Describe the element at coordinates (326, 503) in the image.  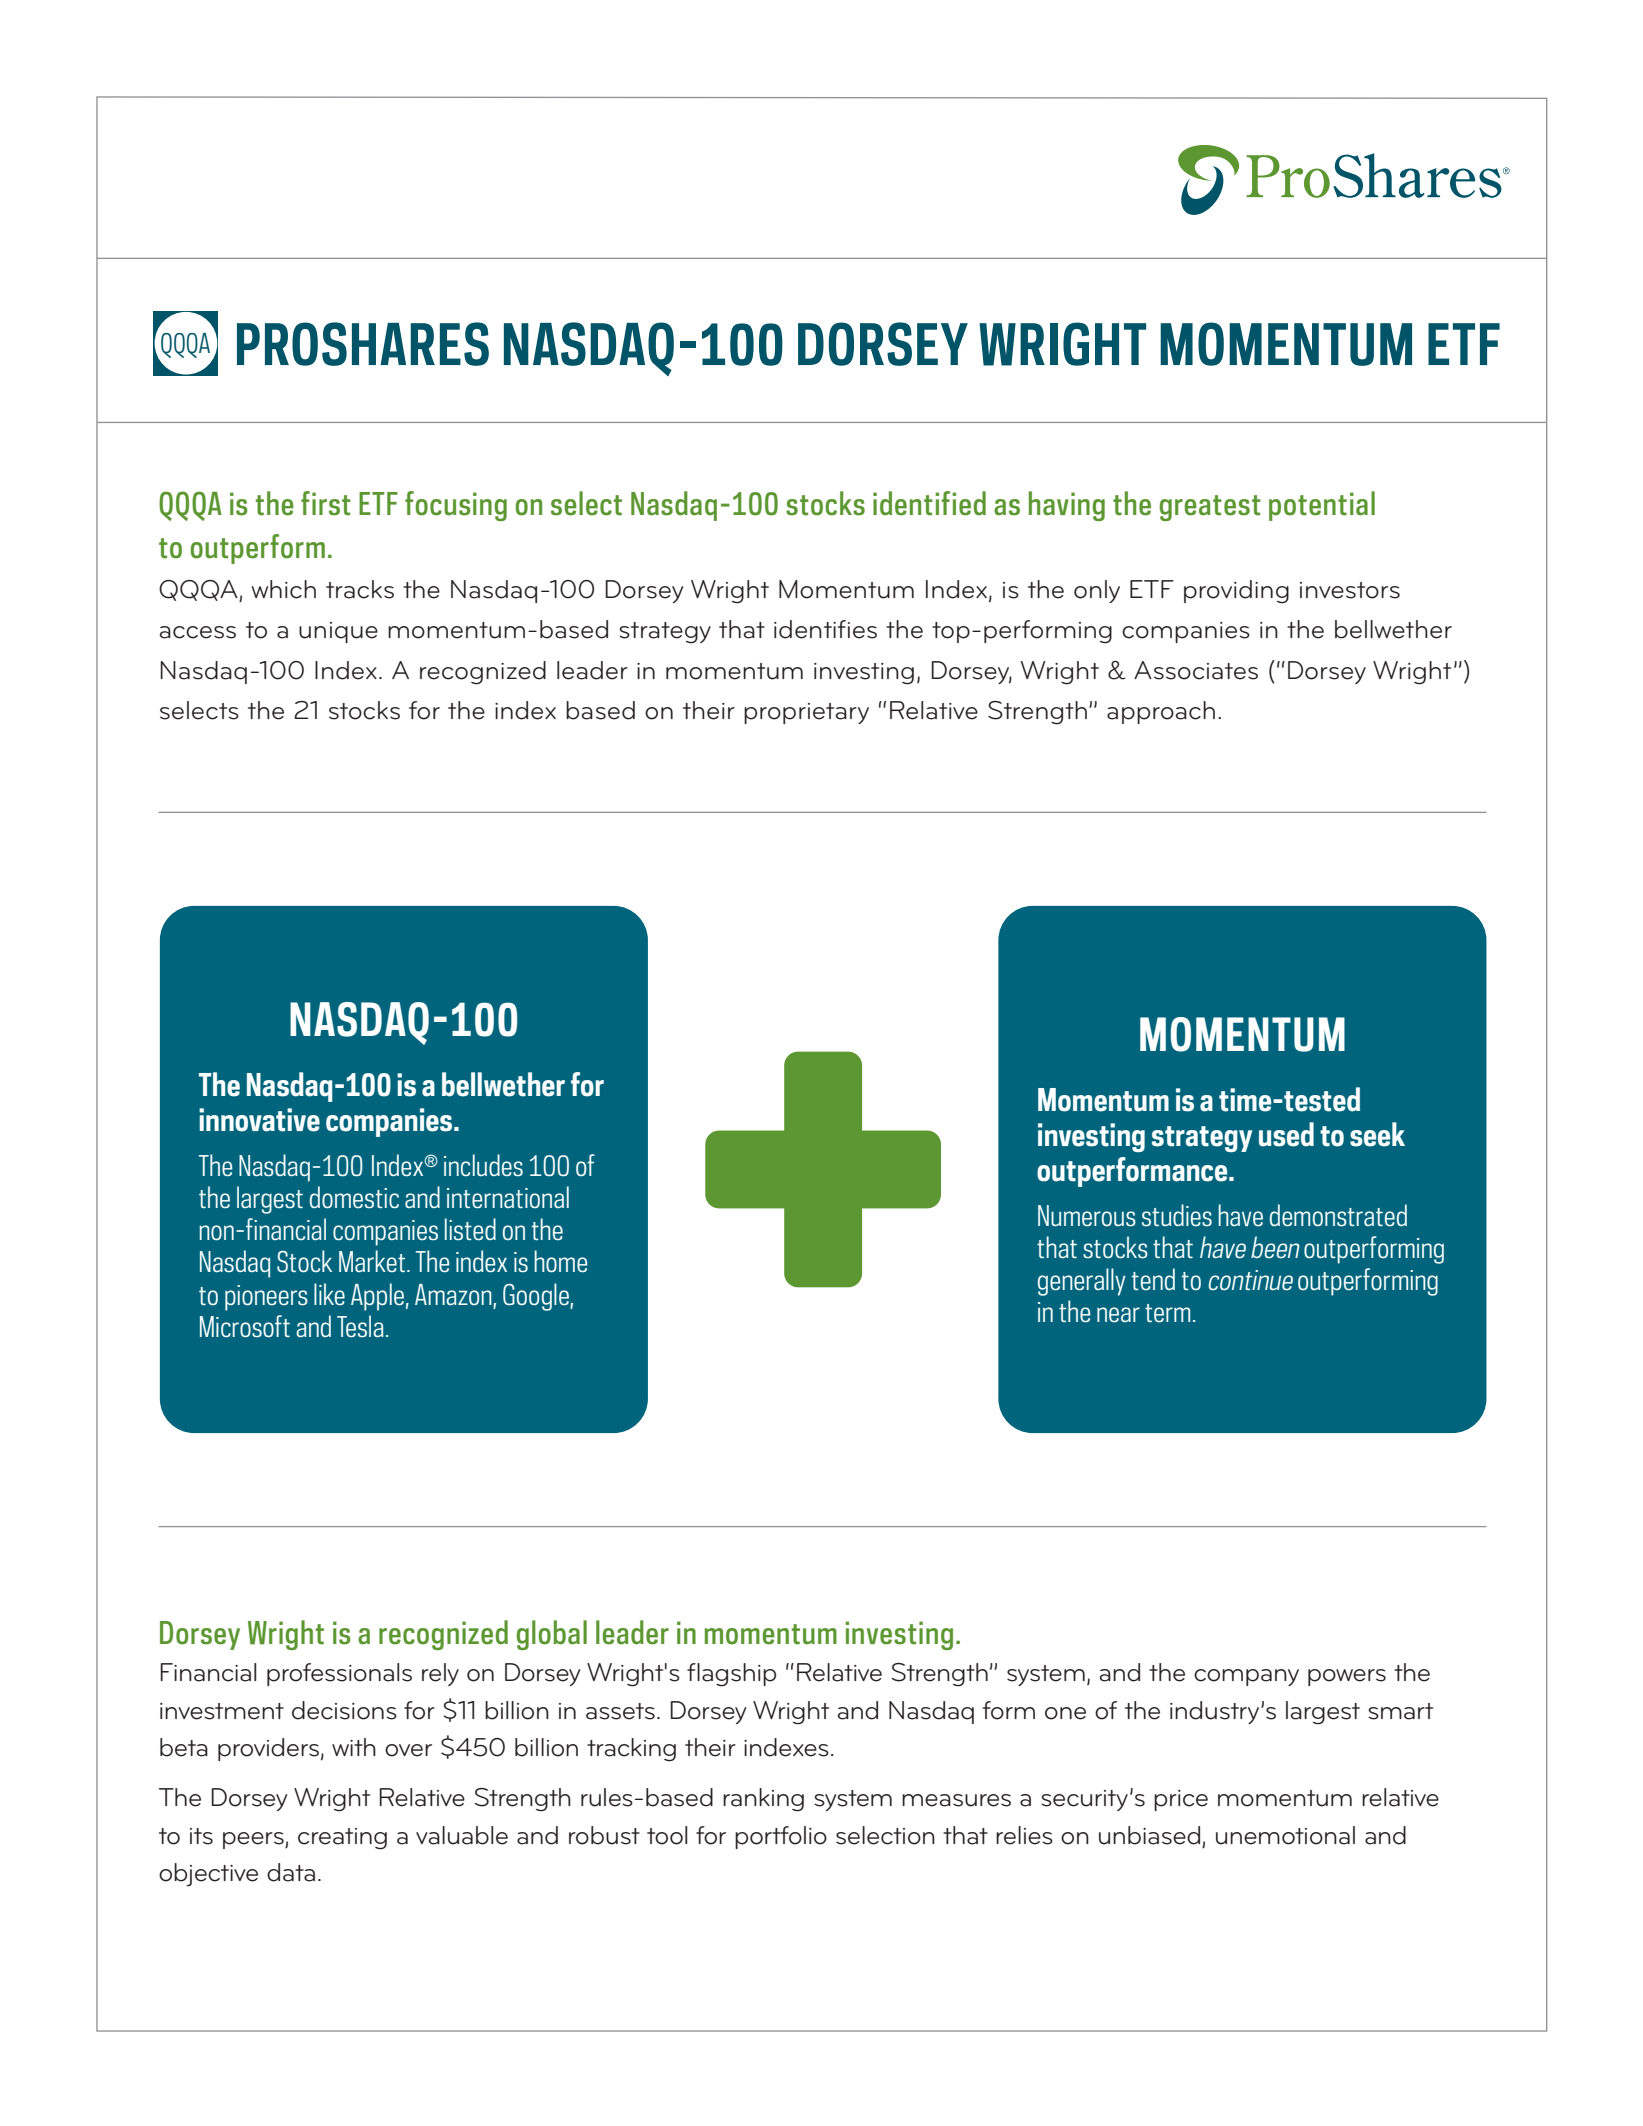
I see `first` at that location.
